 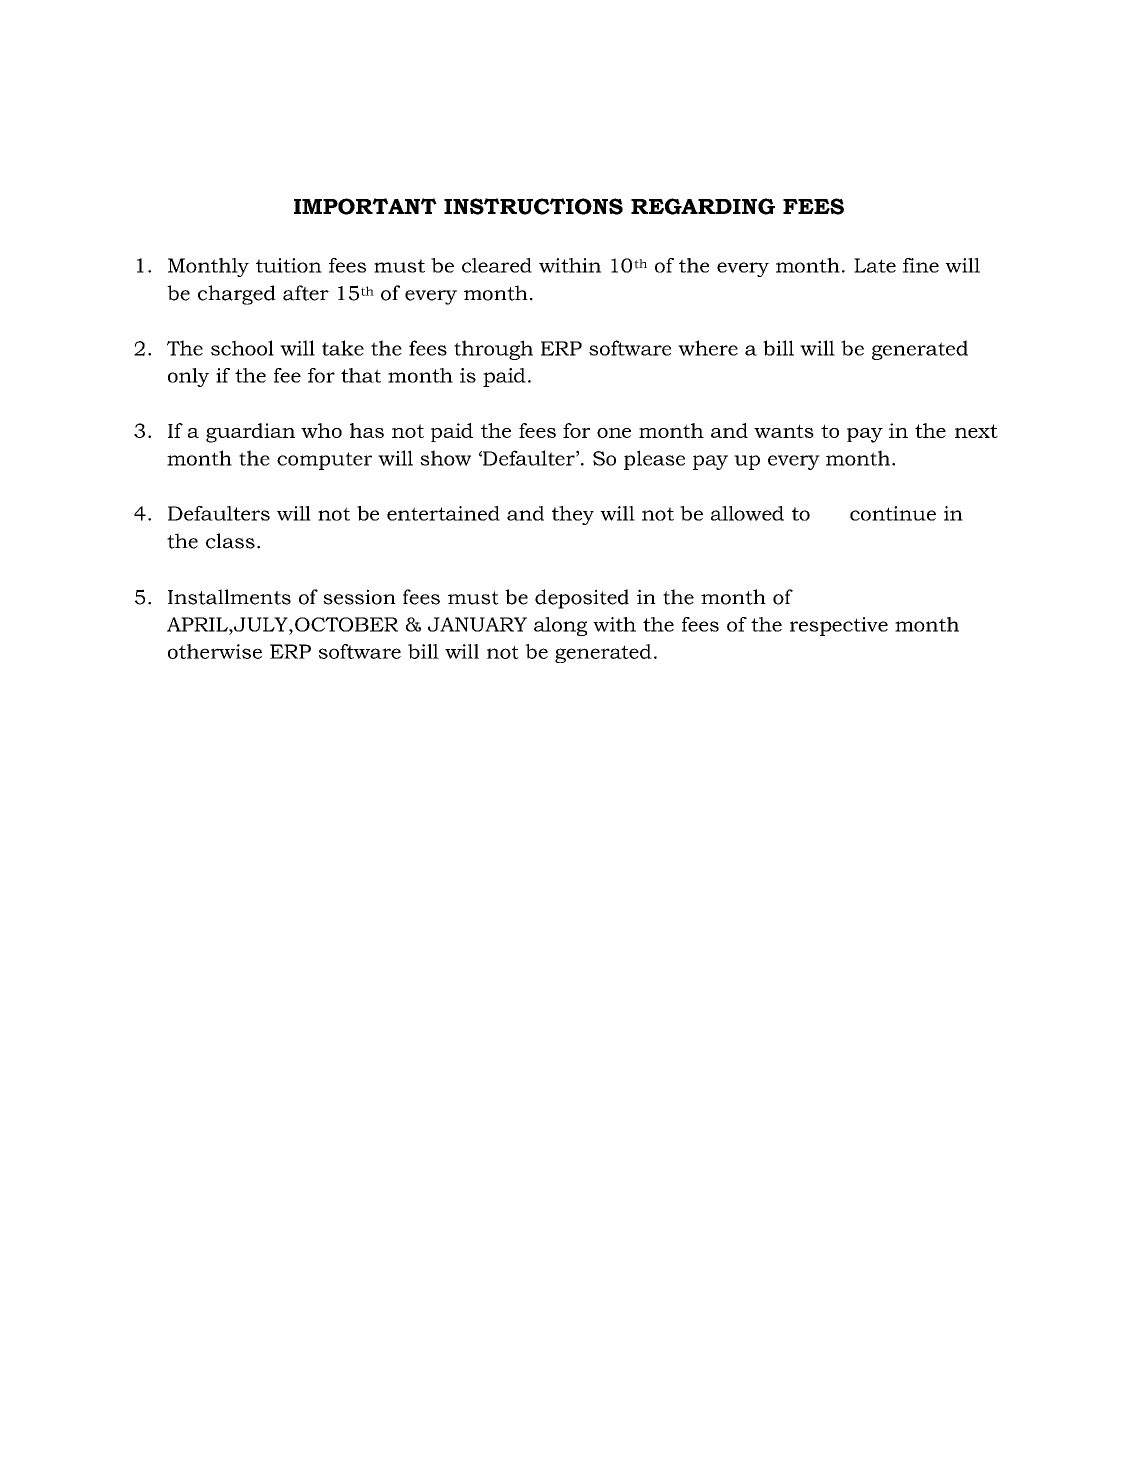 I want to click on Late, so click(x=875, y=265).
